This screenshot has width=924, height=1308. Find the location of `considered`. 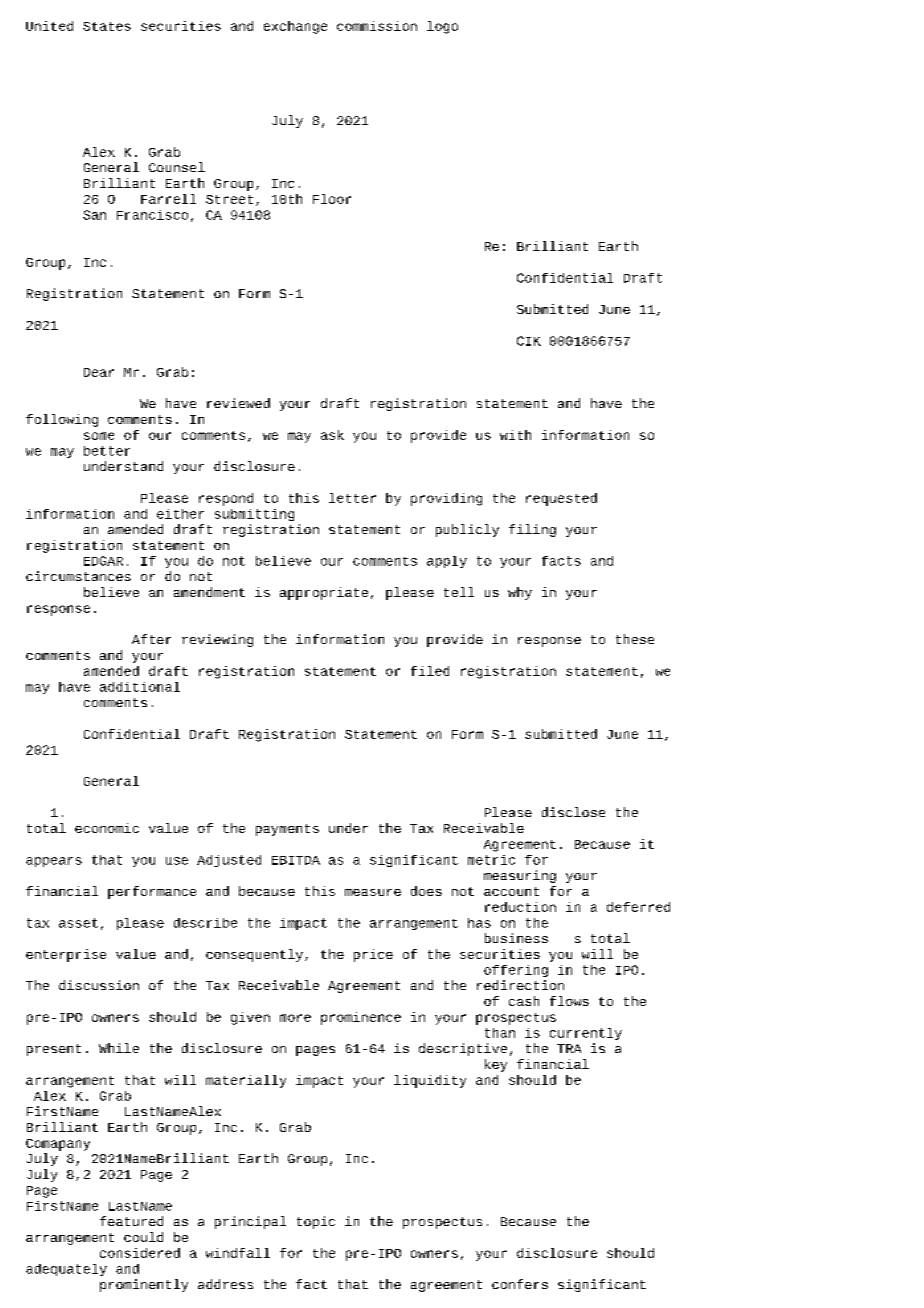

considered is located at coordinates (140, 1253).
